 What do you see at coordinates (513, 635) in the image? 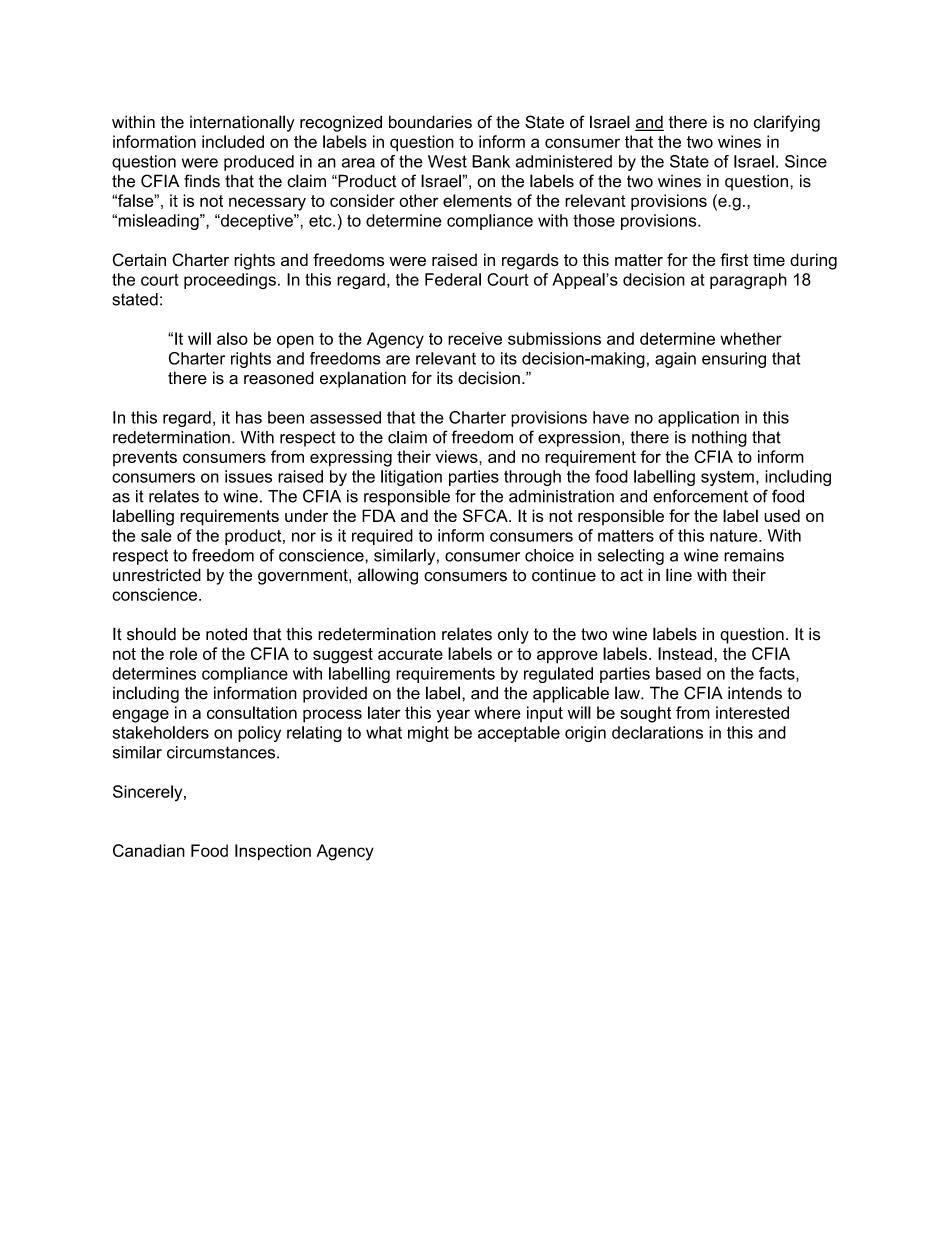
I see `only` at bounding box center [513, 635].
